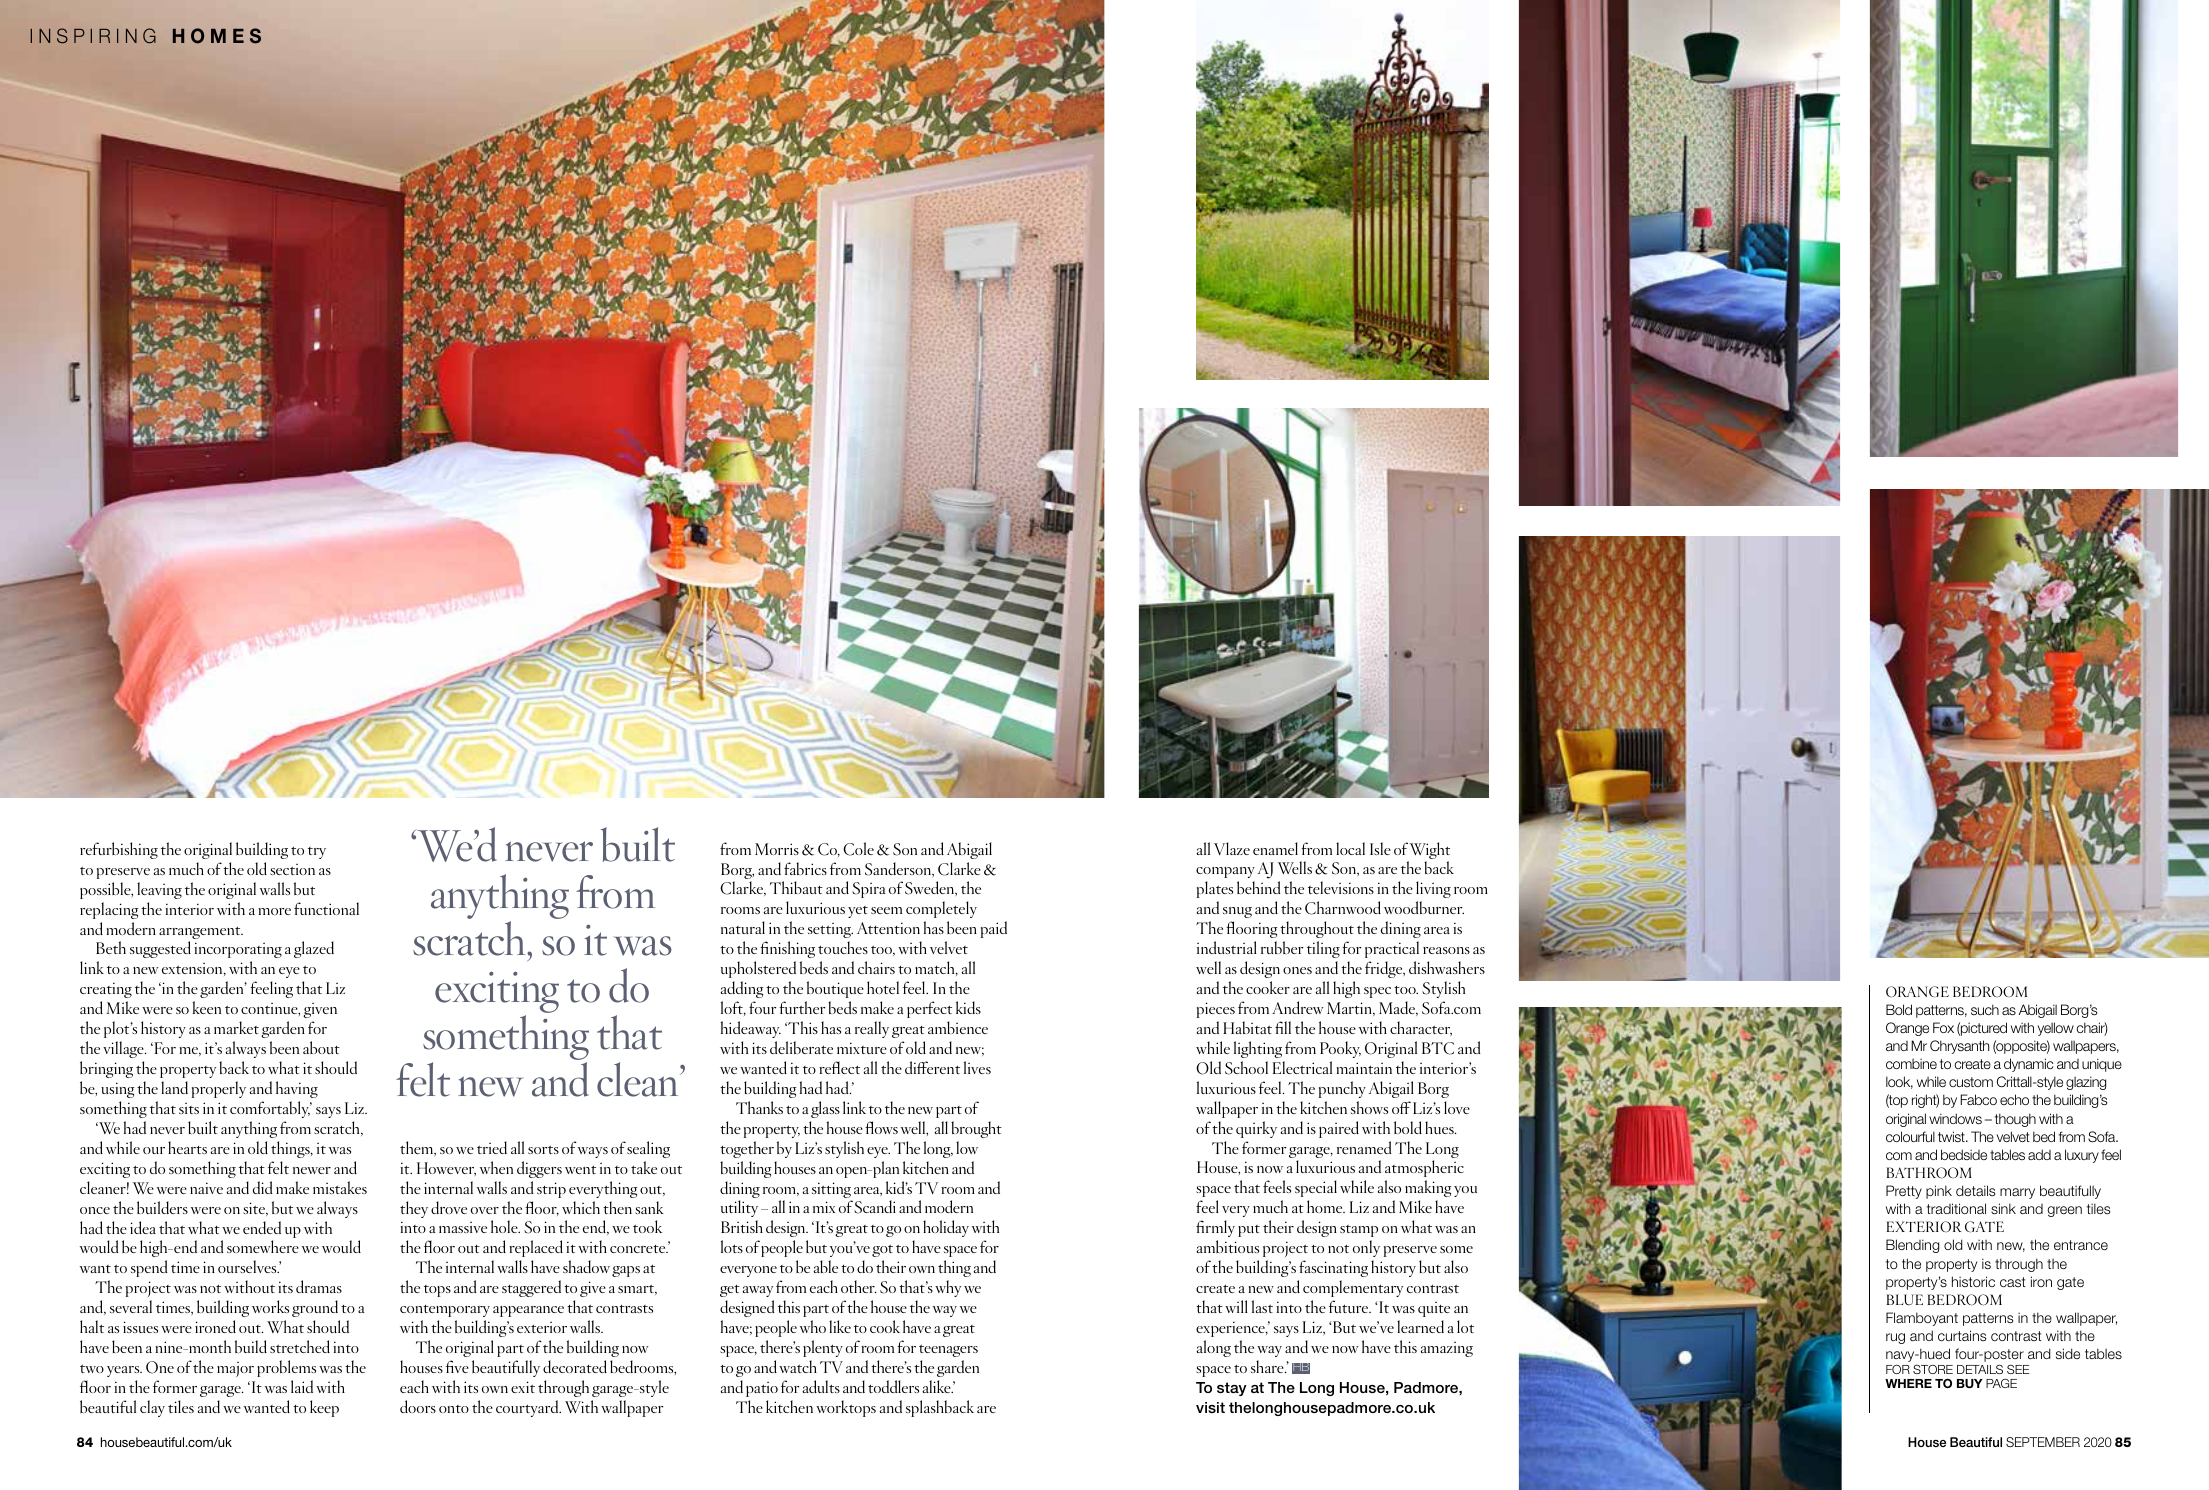 Image resolution: width=2209 pixels, height=1490 pixels. What do you see at coordinates (1275, 848) in the screenshot?
I see `enamel` at bounding box center [1275, 848].
